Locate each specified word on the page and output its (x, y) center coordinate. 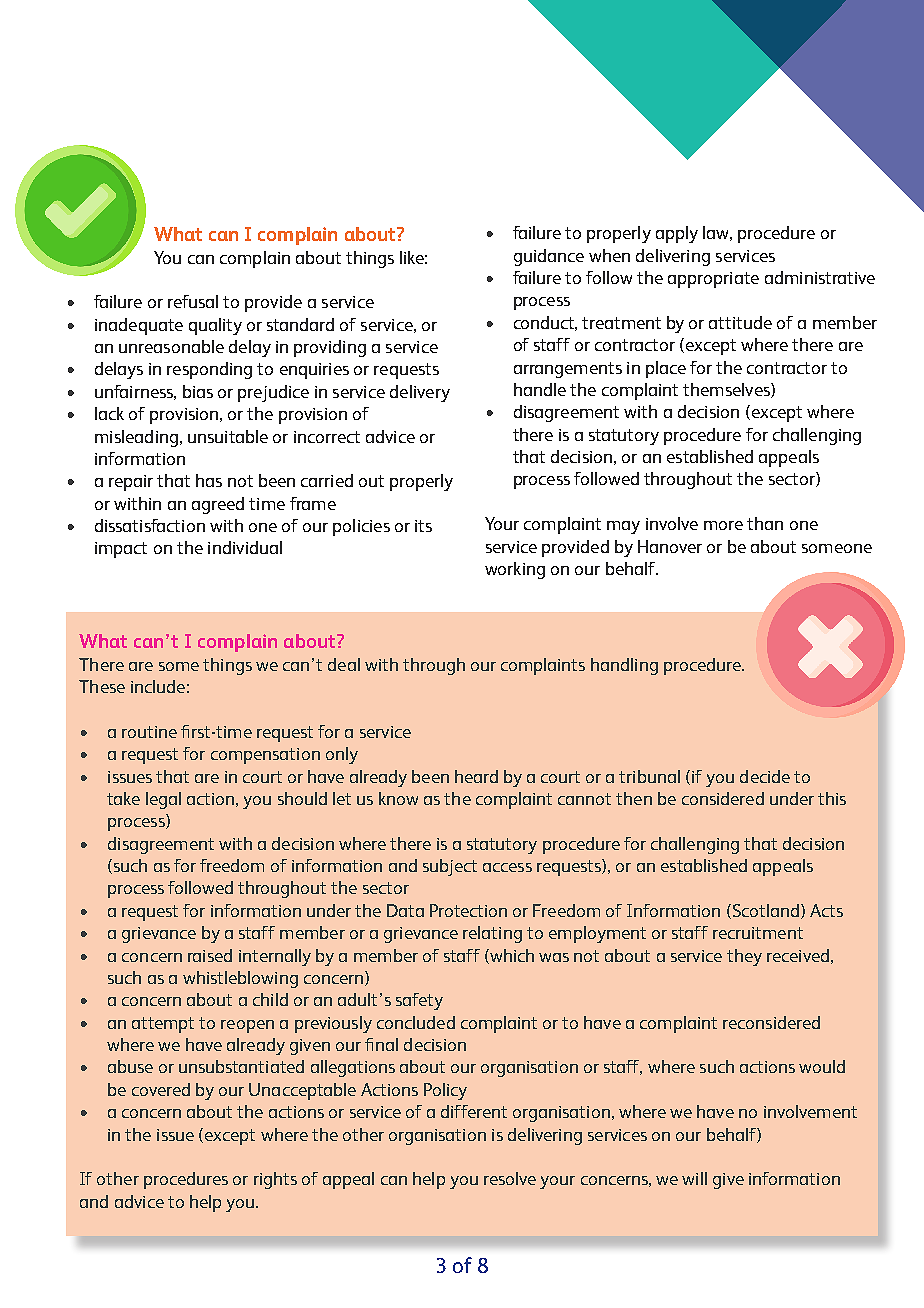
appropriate (713, 280)
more (723, 525)
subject (450, 867)
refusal (193, 301)
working (515, 570)
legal (163, 800)
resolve (510, 1178)
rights (275, 1180)
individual (245, 547)
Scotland (764, 911)
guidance (549, 257)
